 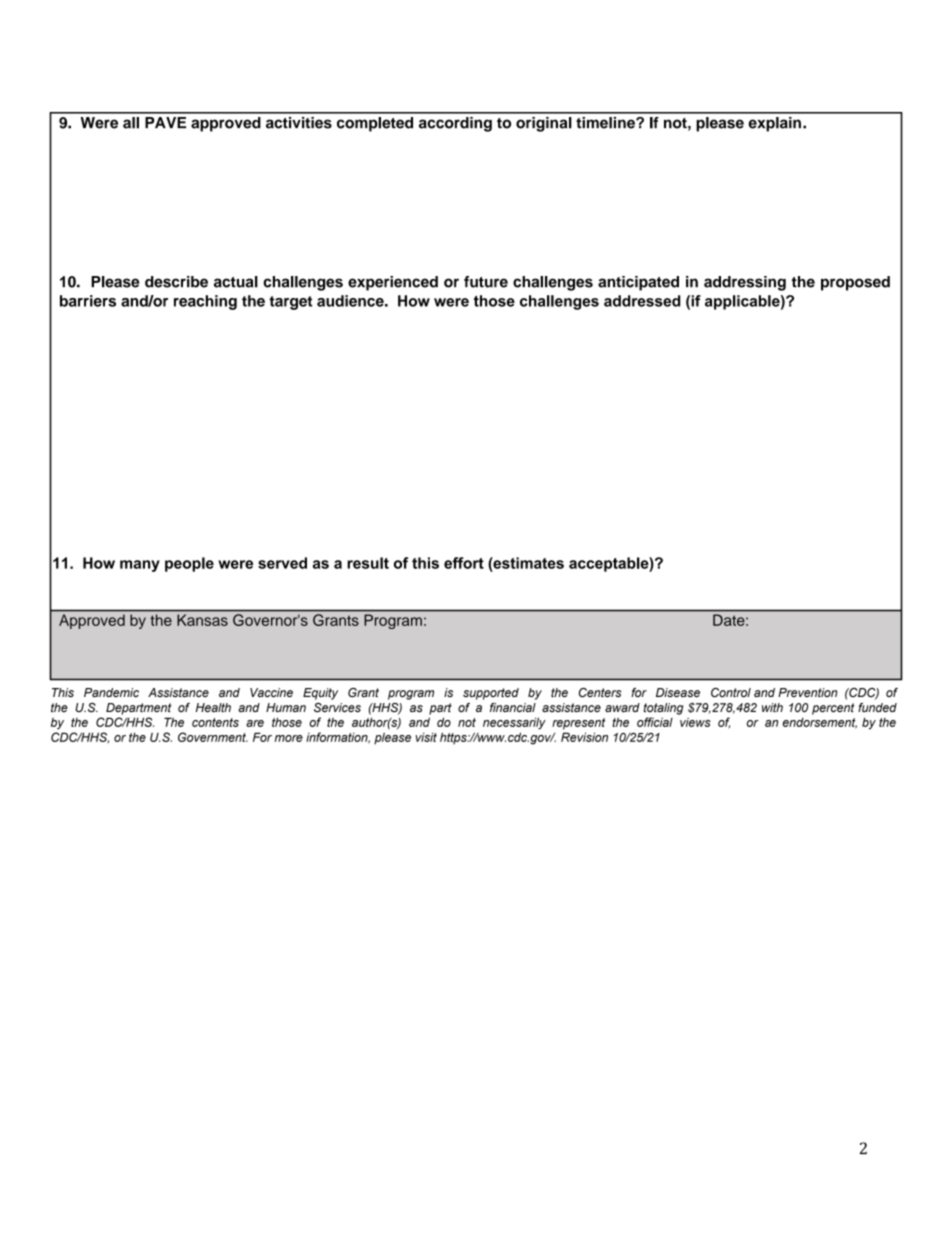 I want to click on people, so click(x=189, y=564).
